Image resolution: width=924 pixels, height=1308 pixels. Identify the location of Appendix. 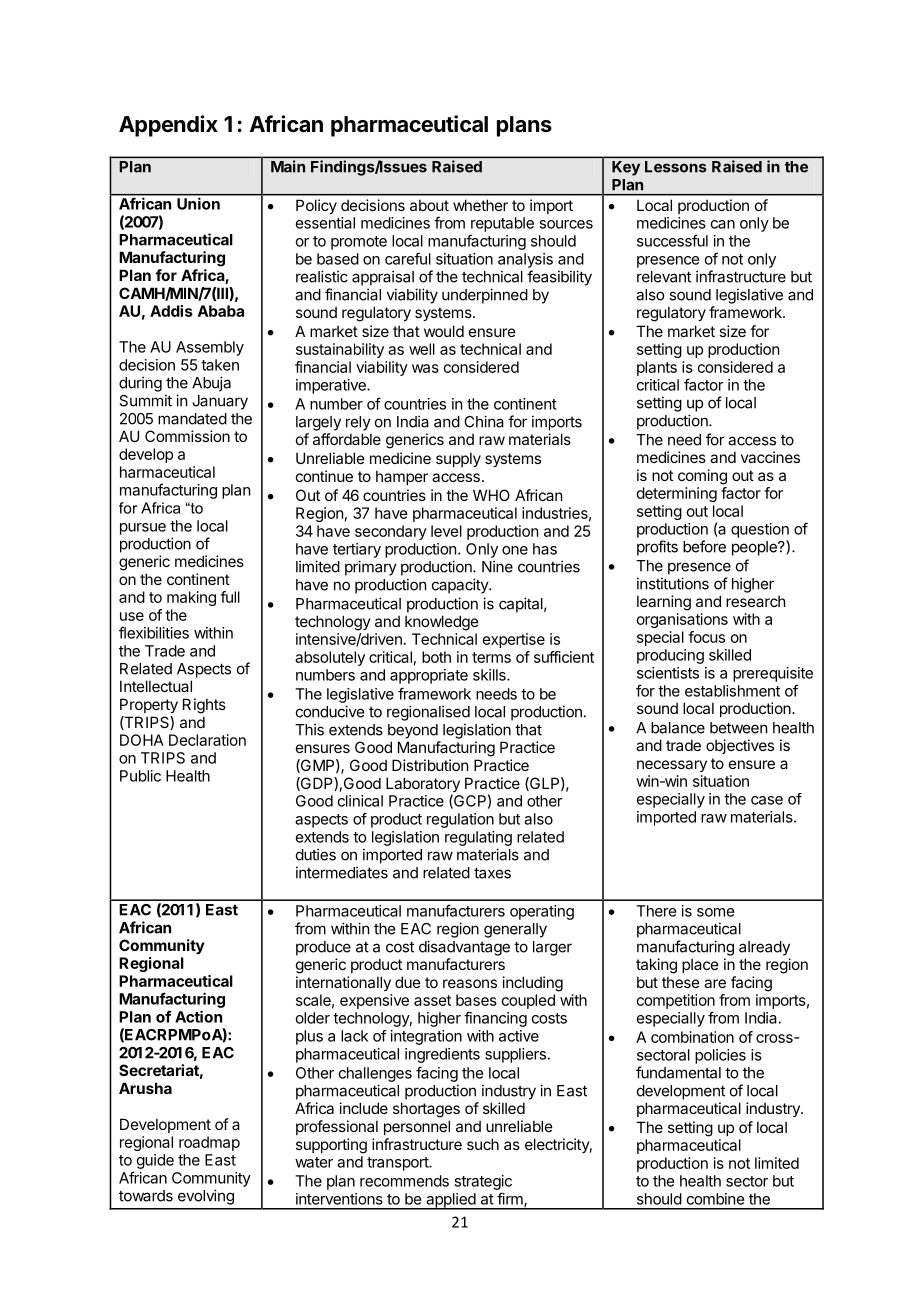
(168, 126).
